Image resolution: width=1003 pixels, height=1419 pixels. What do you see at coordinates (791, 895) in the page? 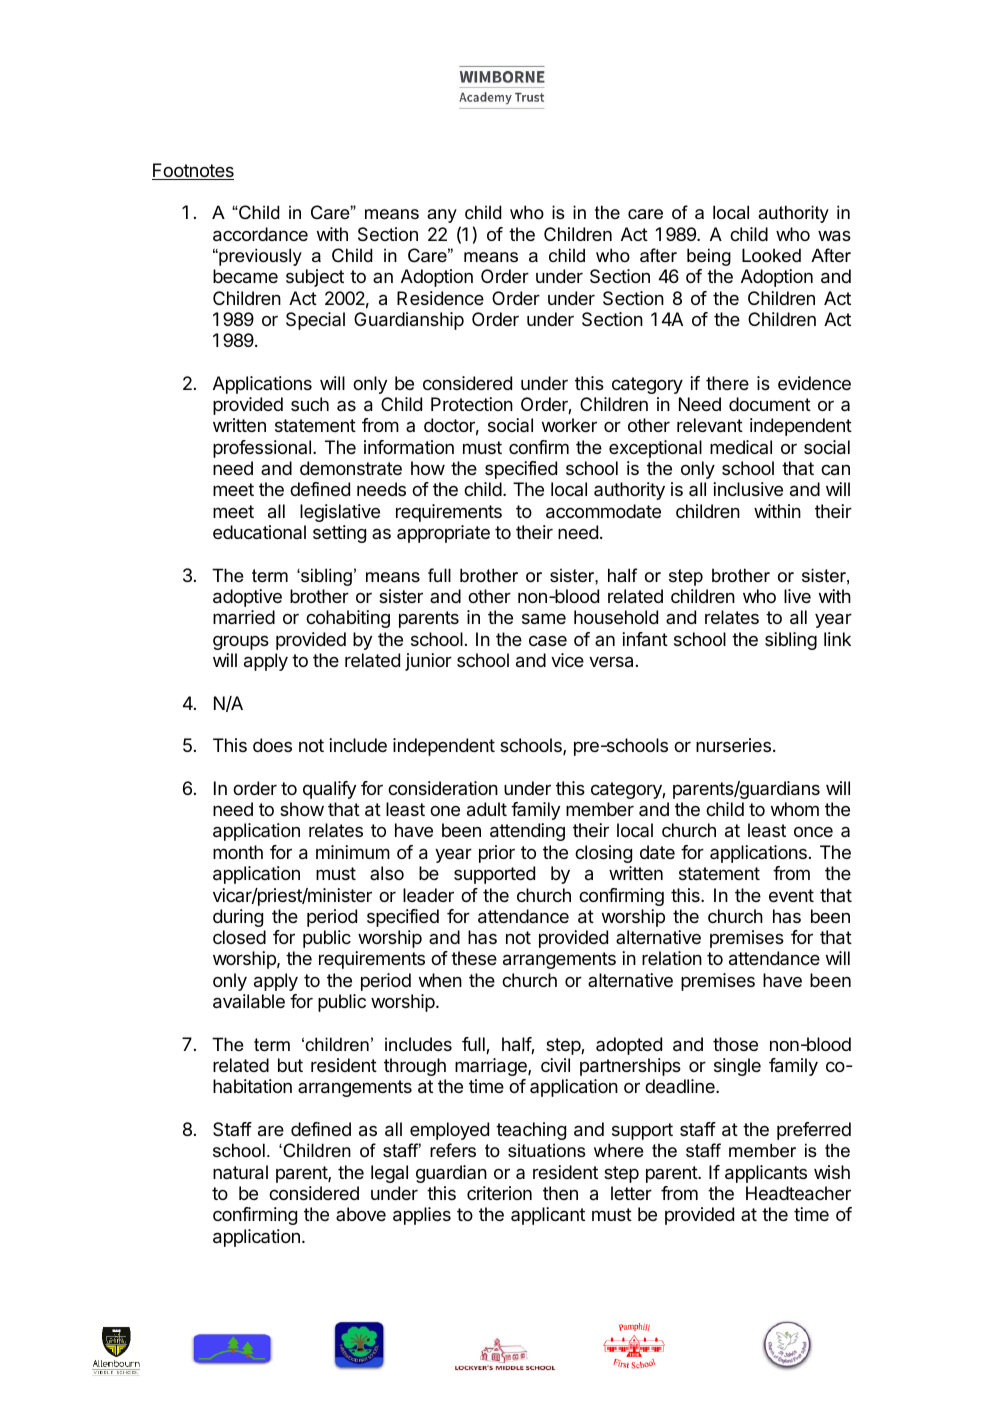
I see `event` at bounding box center [791, 895].
